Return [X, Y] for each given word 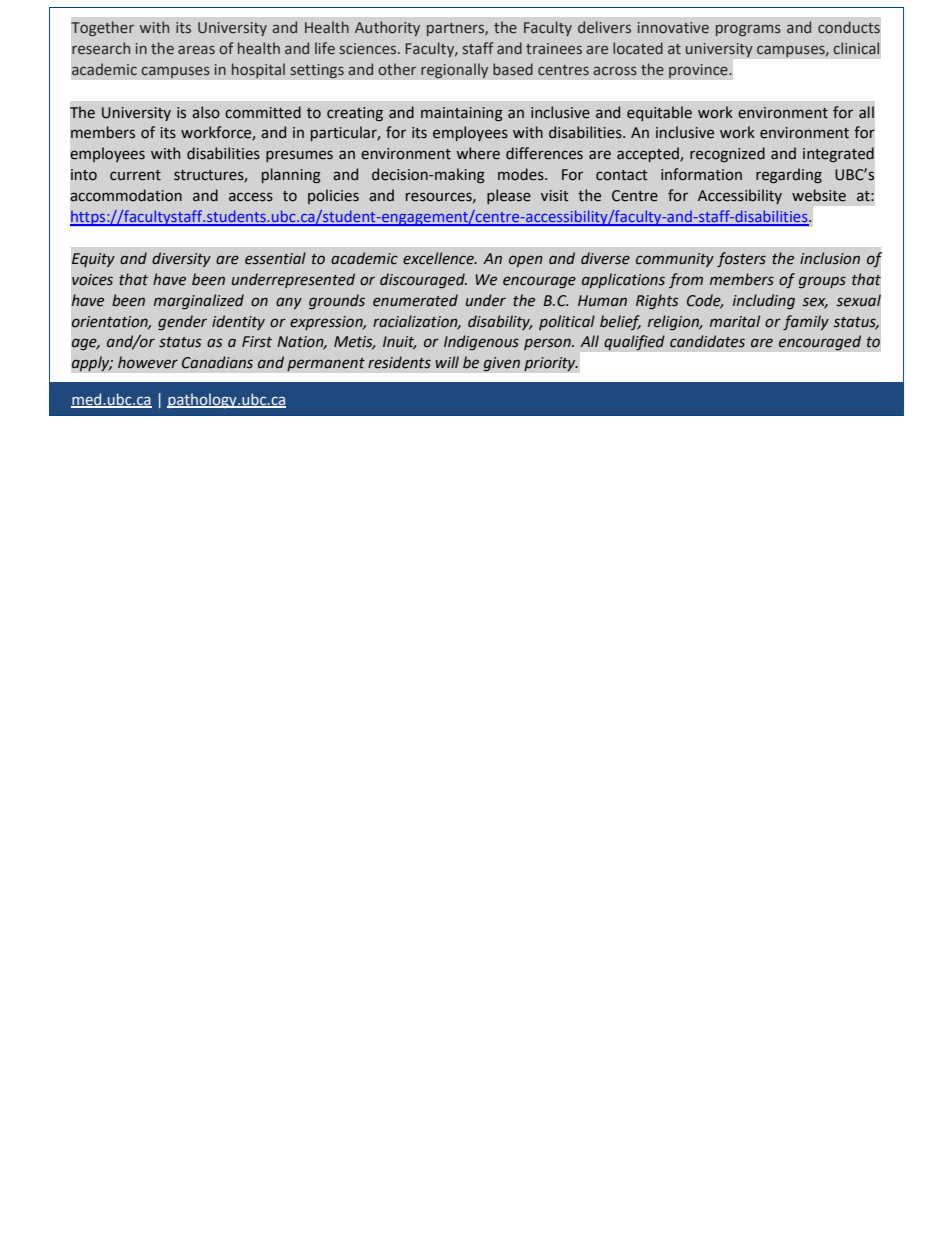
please [509, 196]
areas [196, 49]
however [148, 362]
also [206, 112]
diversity [181, 259]
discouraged [423, 280]
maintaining [462, 114]
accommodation [126, 195]
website [819, 195]
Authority [387, 28]
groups [822, 282]
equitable [659, 113]
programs [748, 30]
